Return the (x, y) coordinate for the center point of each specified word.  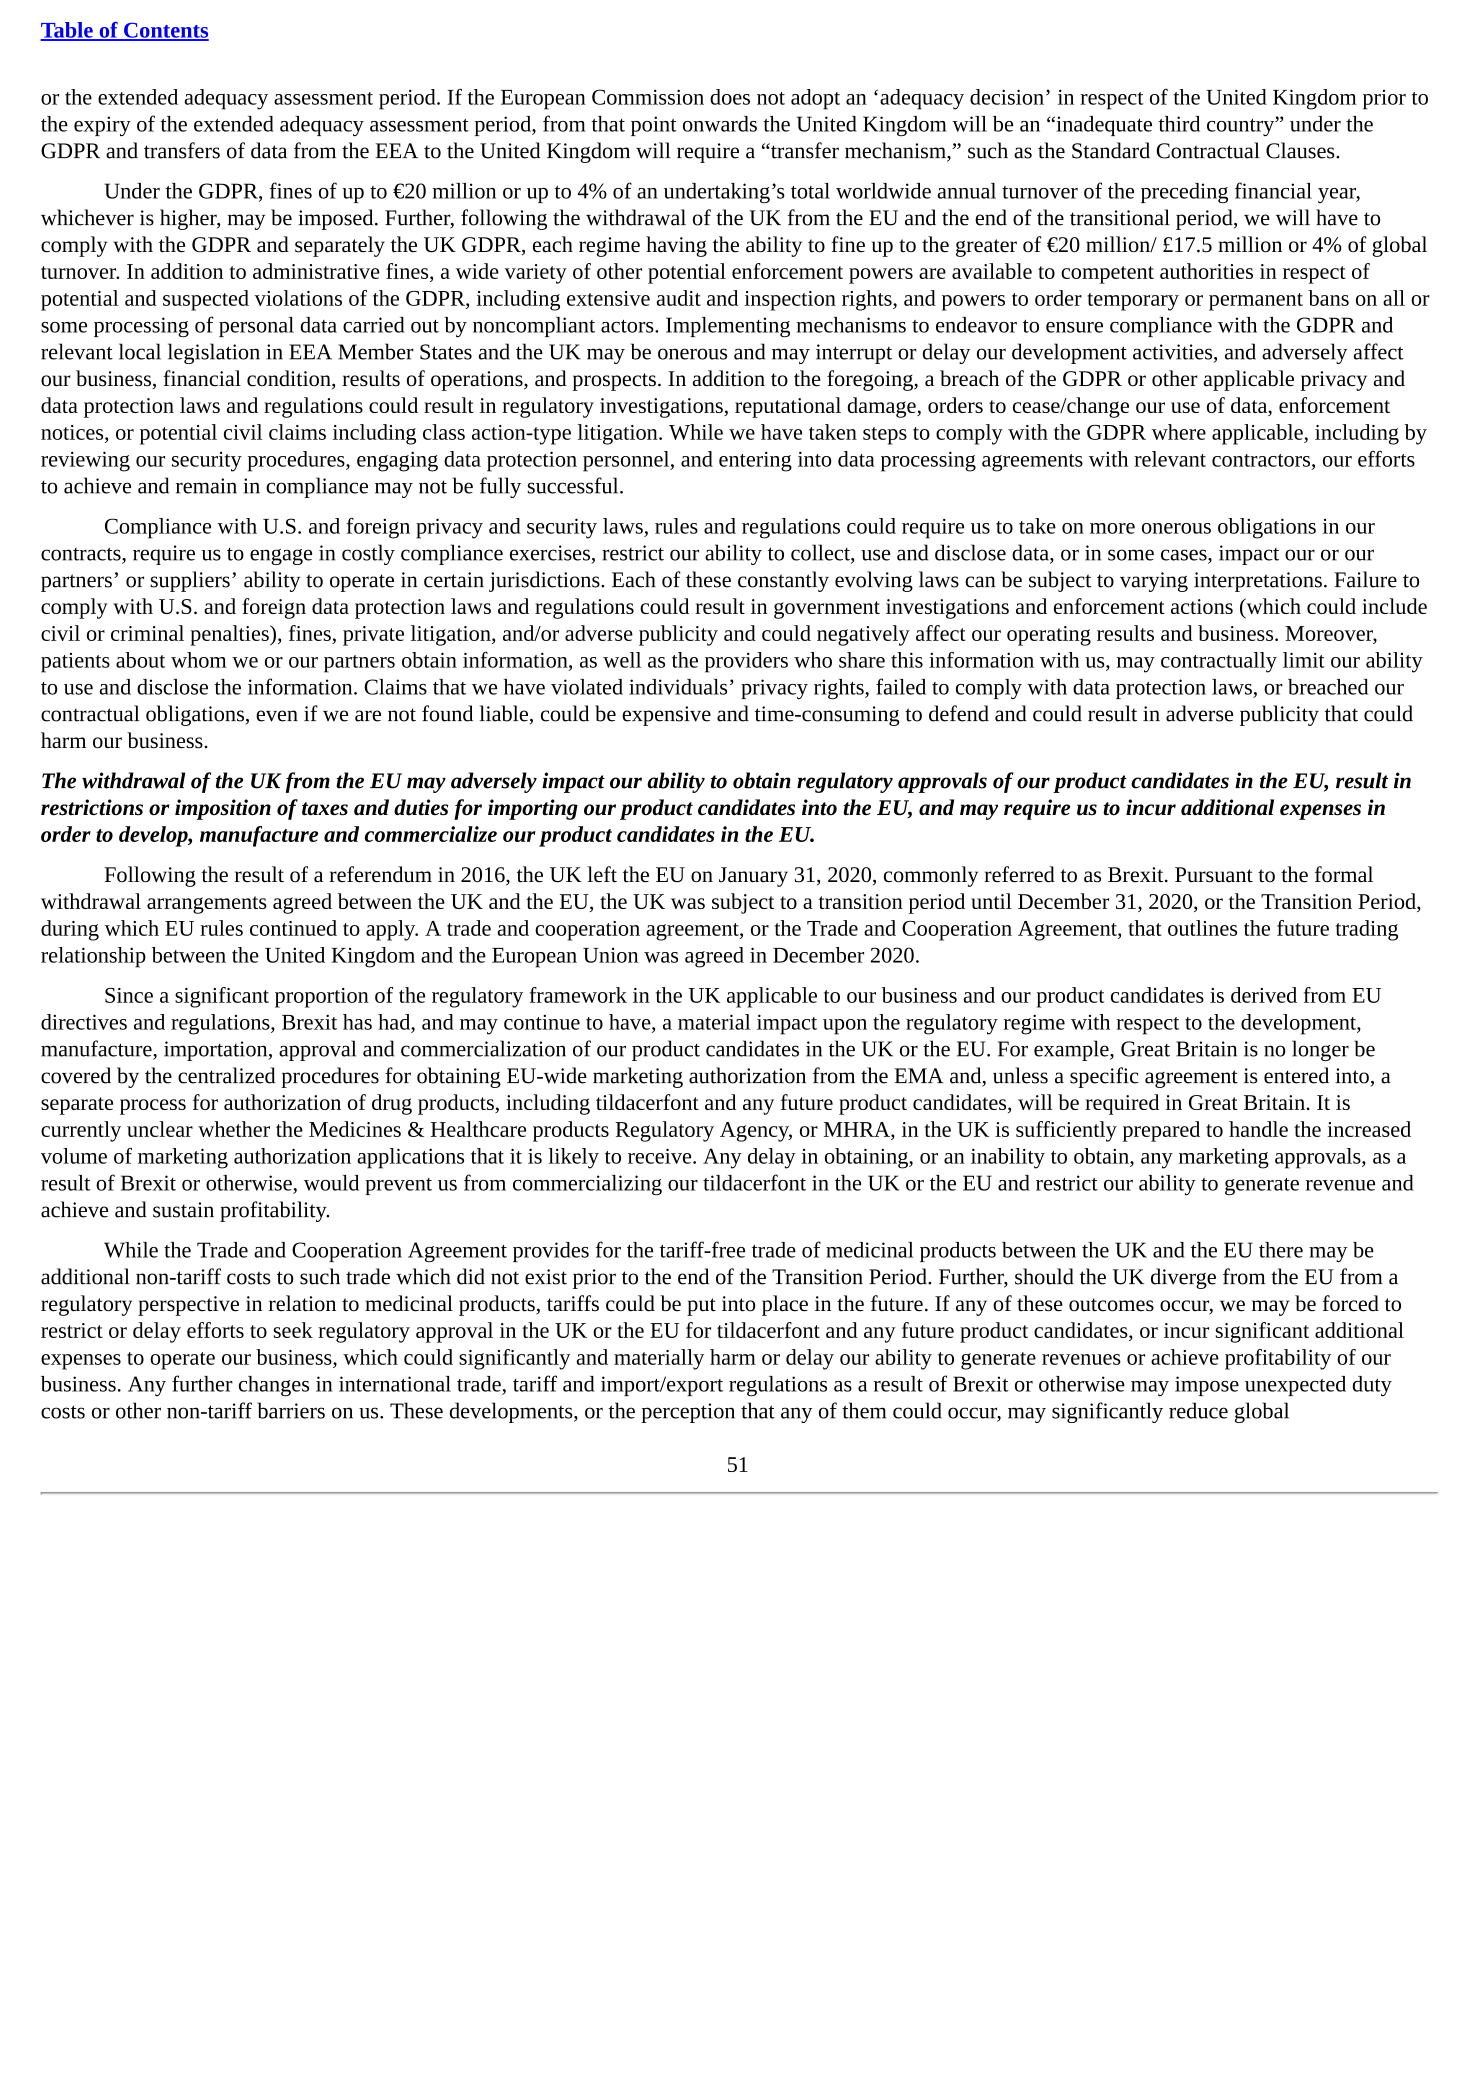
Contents (165, 31)
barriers (291, 1410)
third (1179, 124)
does (730, 97)
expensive (666, 716)
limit (1304, 660)
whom (199, 660)
